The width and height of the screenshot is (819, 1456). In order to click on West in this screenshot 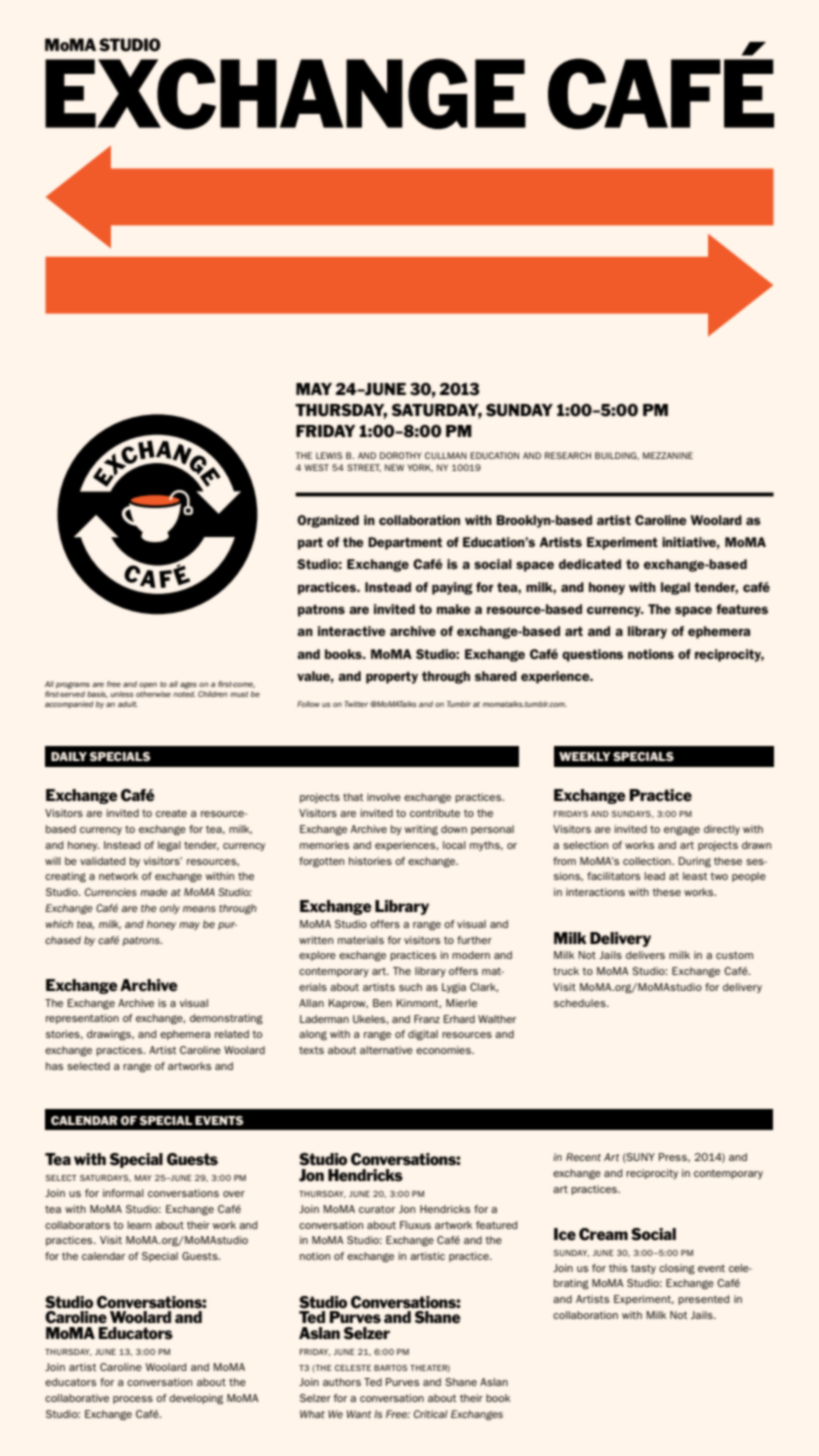, I will do `click(317, 467)`.
